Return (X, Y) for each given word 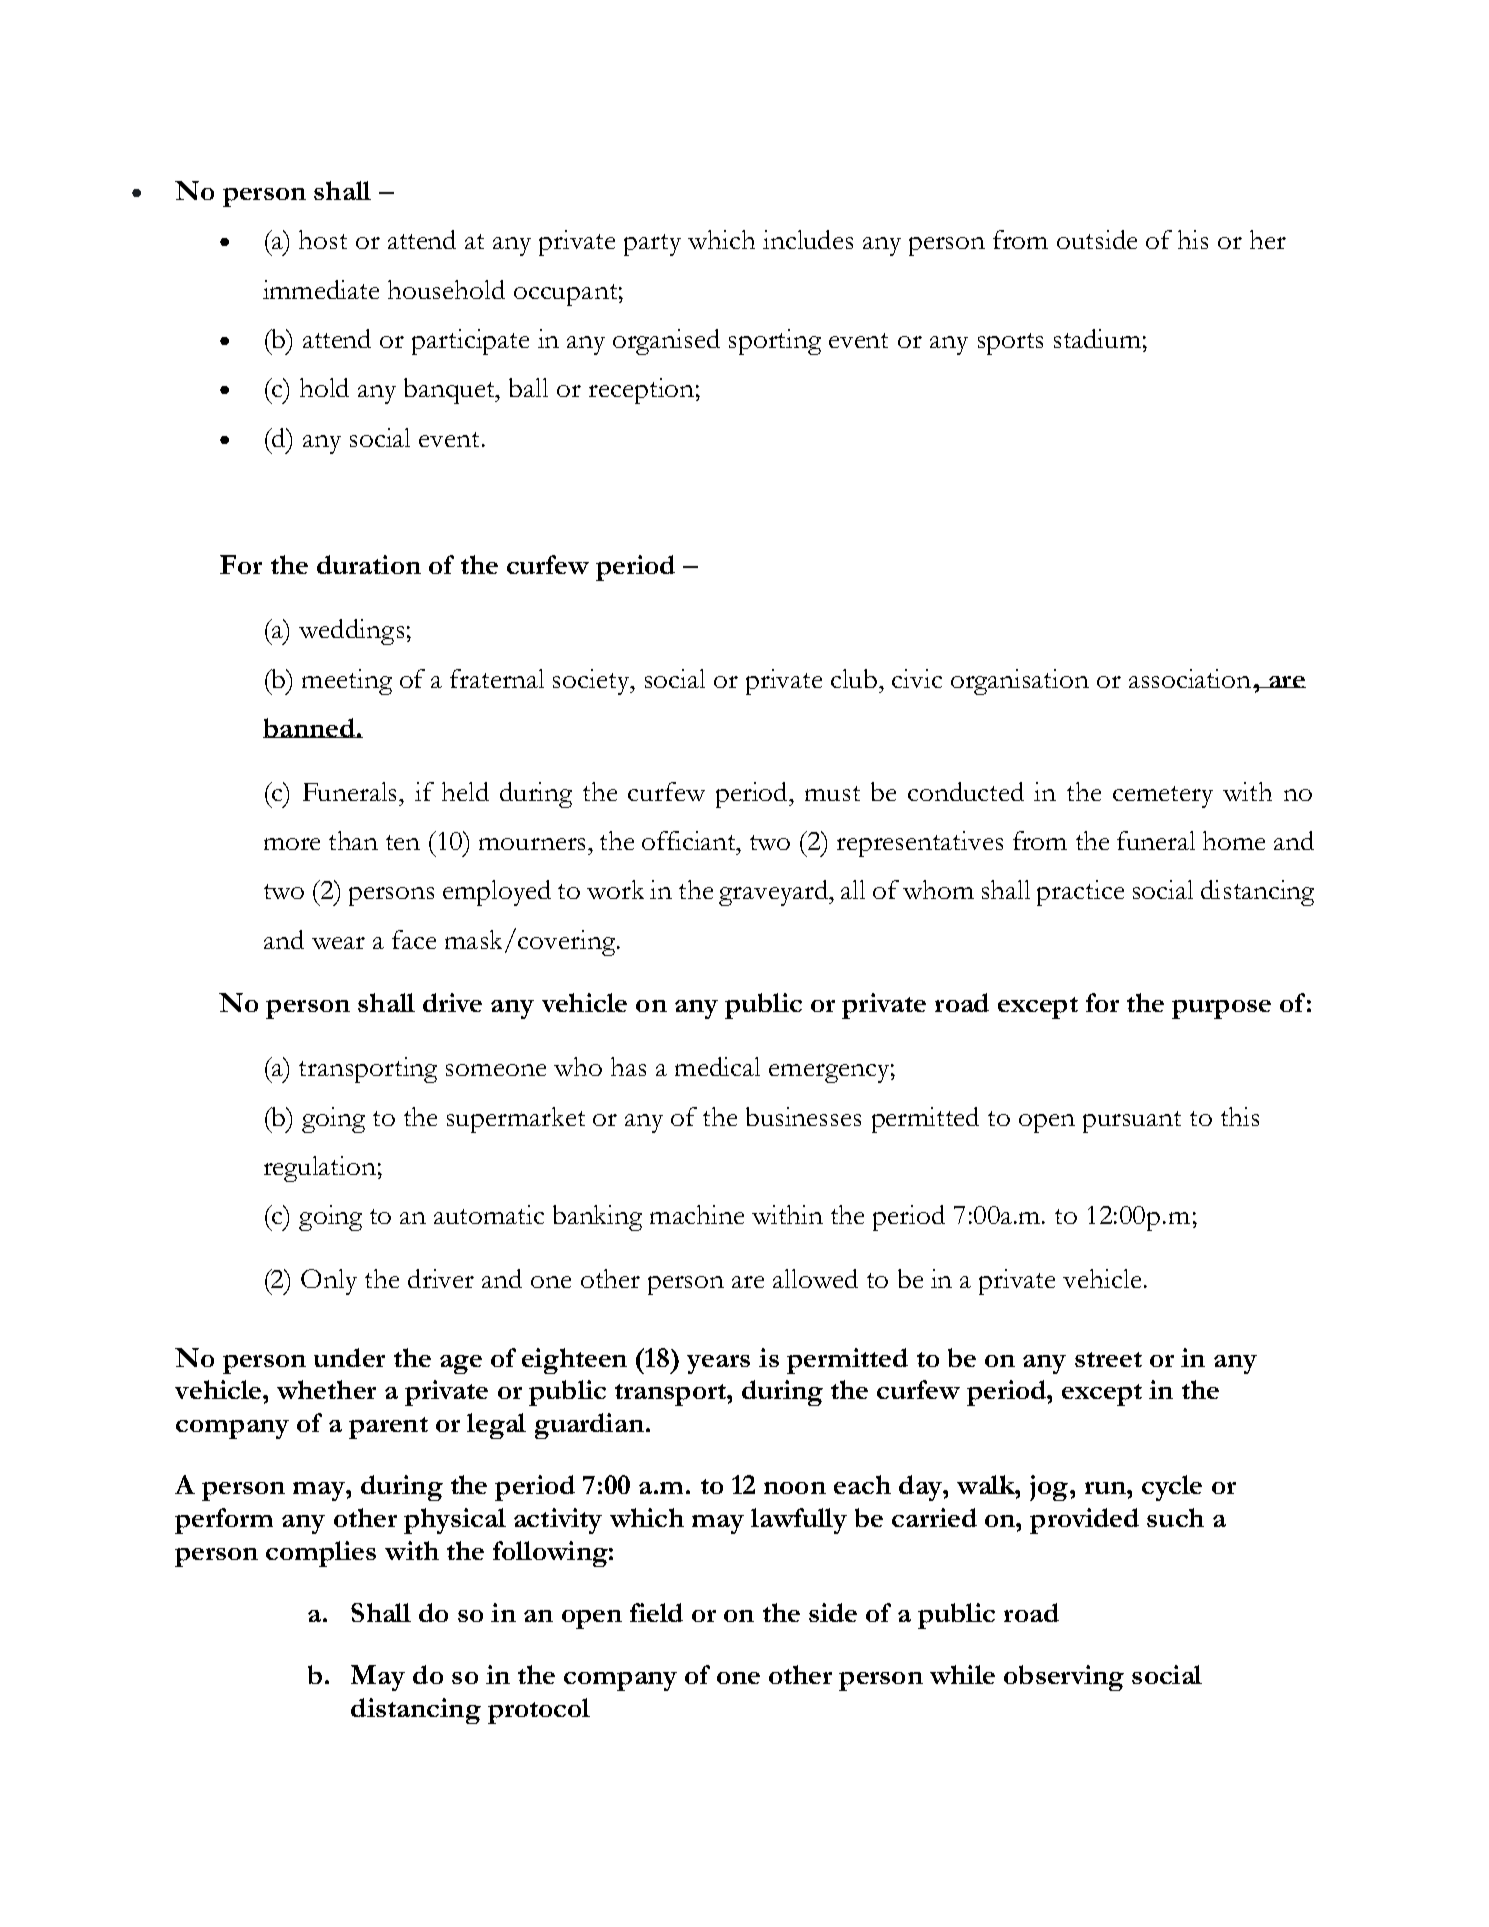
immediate (321, 289)
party (652, 245)
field (656, 1612)
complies (321, 1554)
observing (1064, 1678)
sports (1010, 344)
